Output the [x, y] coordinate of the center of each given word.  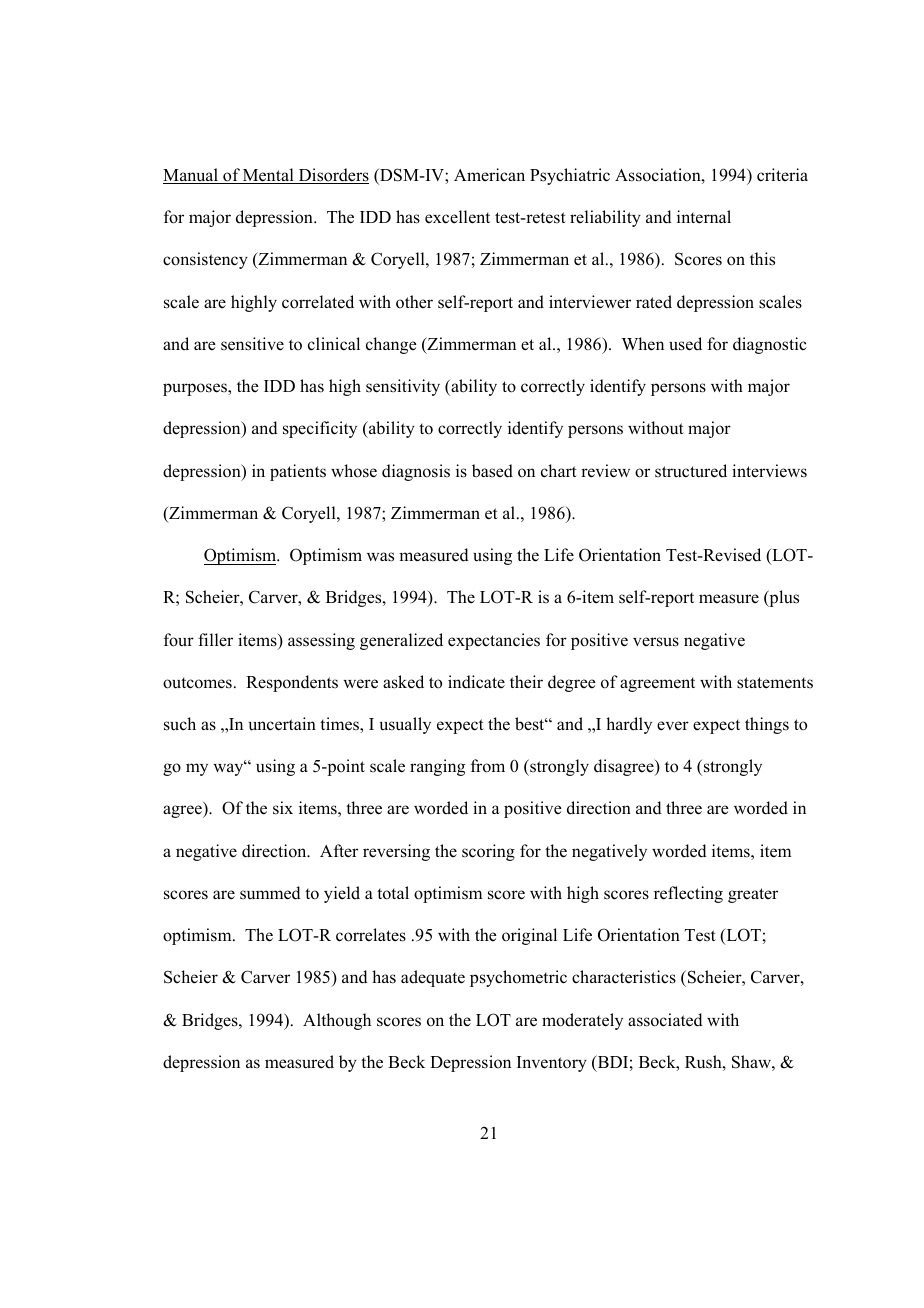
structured [691, 471]
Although [337, 1021]
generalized [401, 641]
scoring [488, 852]
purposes [196, 389]
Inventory [552, 1064]
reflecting [688, 894]
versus [656, 642]
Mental [268, 176]
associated [665, 1020]
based [492, 471]
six [283, 808]
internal [704, 217]
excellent [457, 217]
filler [215, 639]
